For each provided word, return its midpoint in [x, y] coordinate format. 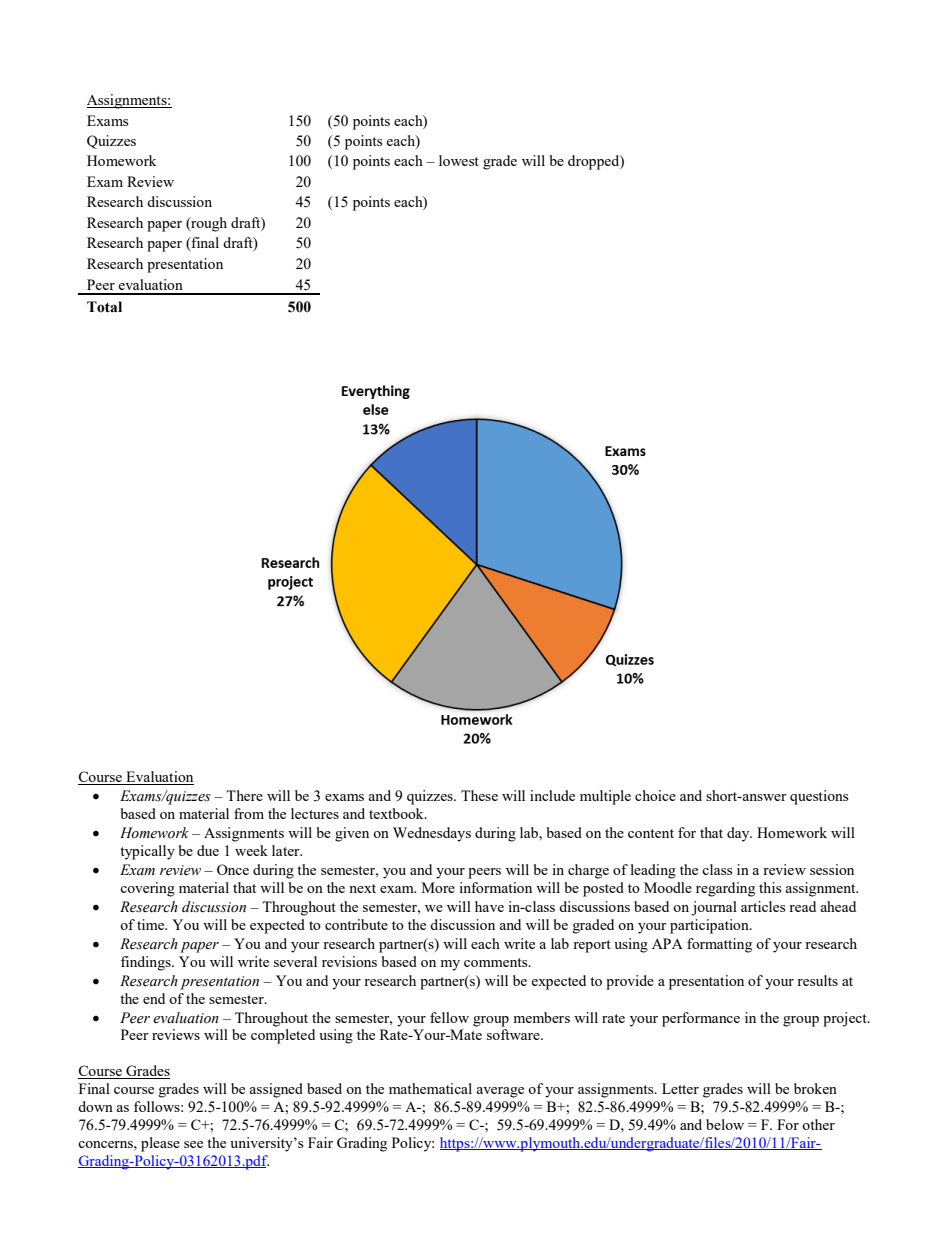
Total [104, 307]
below [725, 1124]
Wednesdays [432, 834]
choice [655, 795]
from [249, 813]
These [479, 795]
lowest [459, 160]
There [244, 795]
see [193, 1144]
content [651, 833]
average [500, 1092]
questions [819, 797]
